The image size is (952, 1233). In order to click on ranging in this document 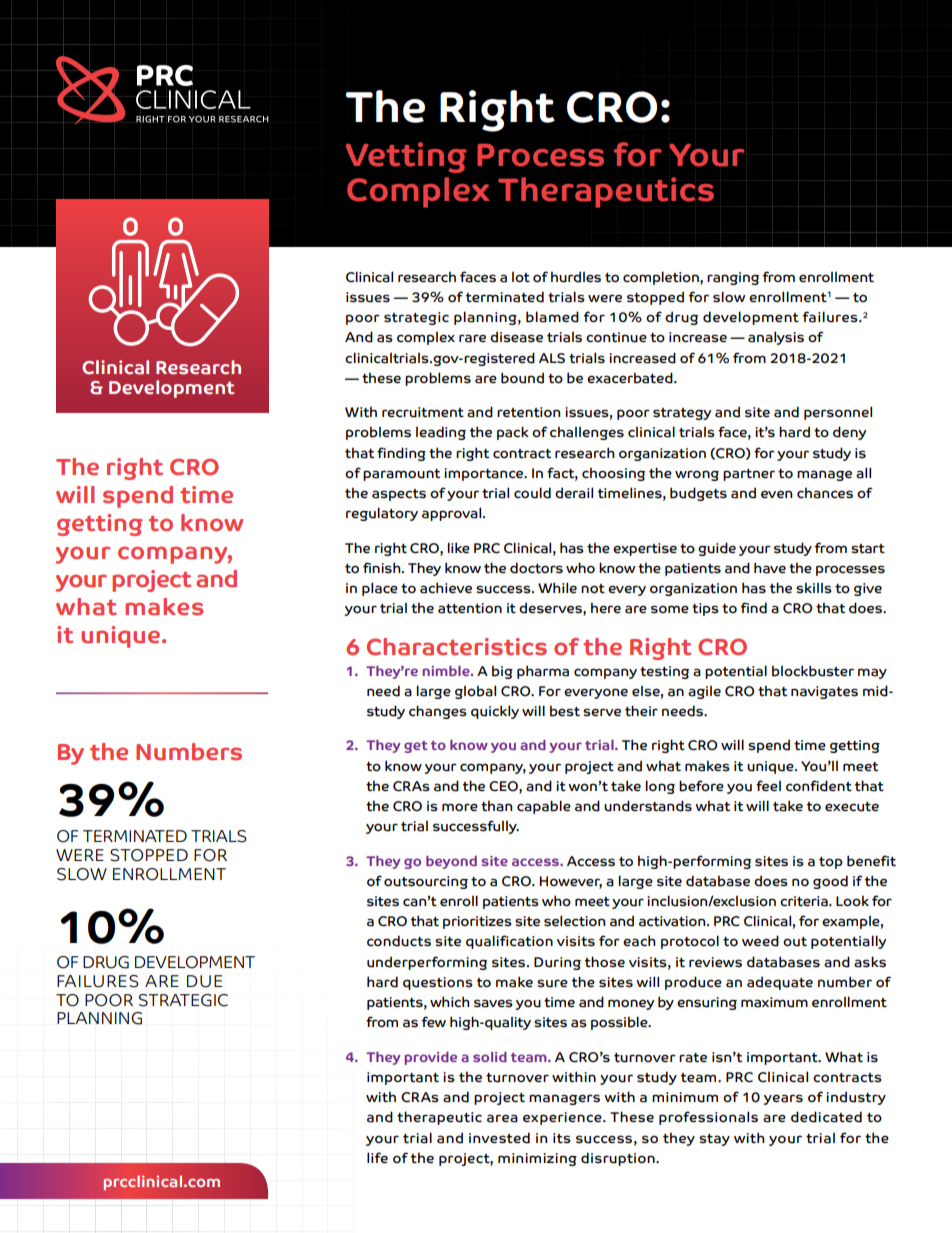, I will do `click(733, 278)`.
